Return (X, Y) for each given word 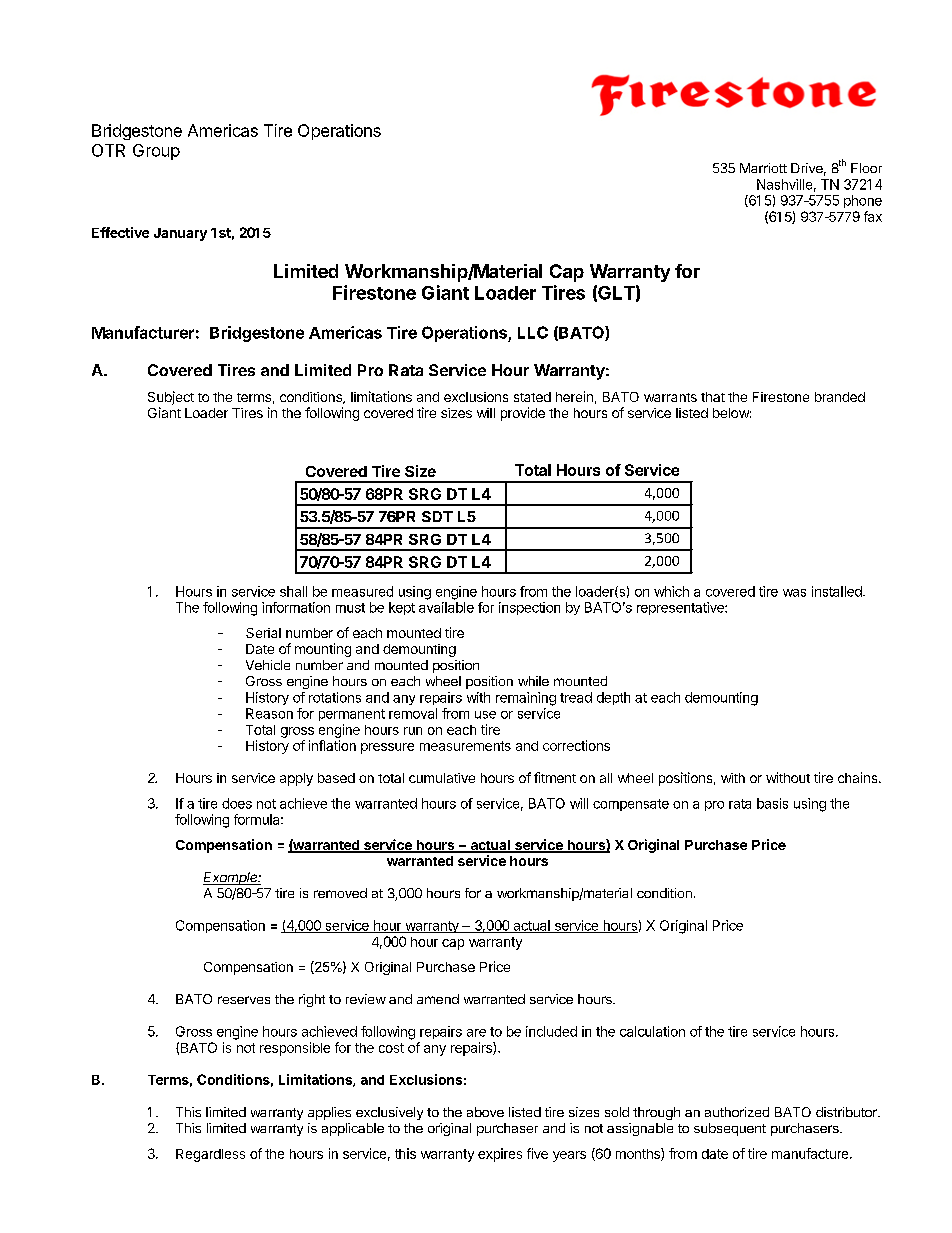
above (485, 1112)
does (237, 803)
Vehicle (268, 665)
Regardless (210, 1155)
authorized (737, 1112)
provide (523, 414)
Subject (171, 398)
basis (772, 803)
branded (840, 397)
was (794, 593)
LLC (533, 332)
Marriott (763, 168)
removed (340, 893)
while (533, 681)
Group (156, 152)
